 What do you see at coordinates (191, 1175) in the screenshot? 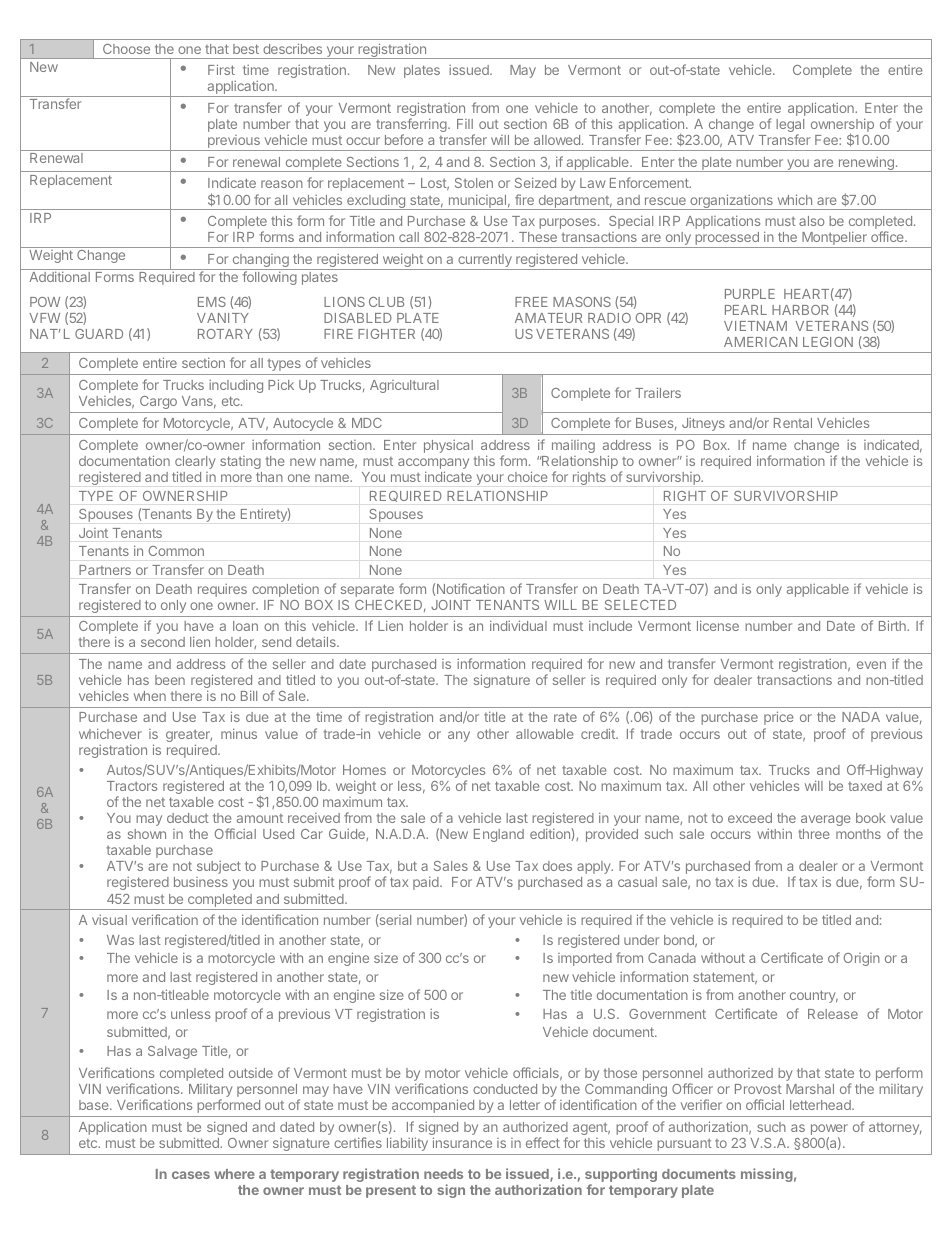
I see `cases` at bounding box center [191, 1175].
